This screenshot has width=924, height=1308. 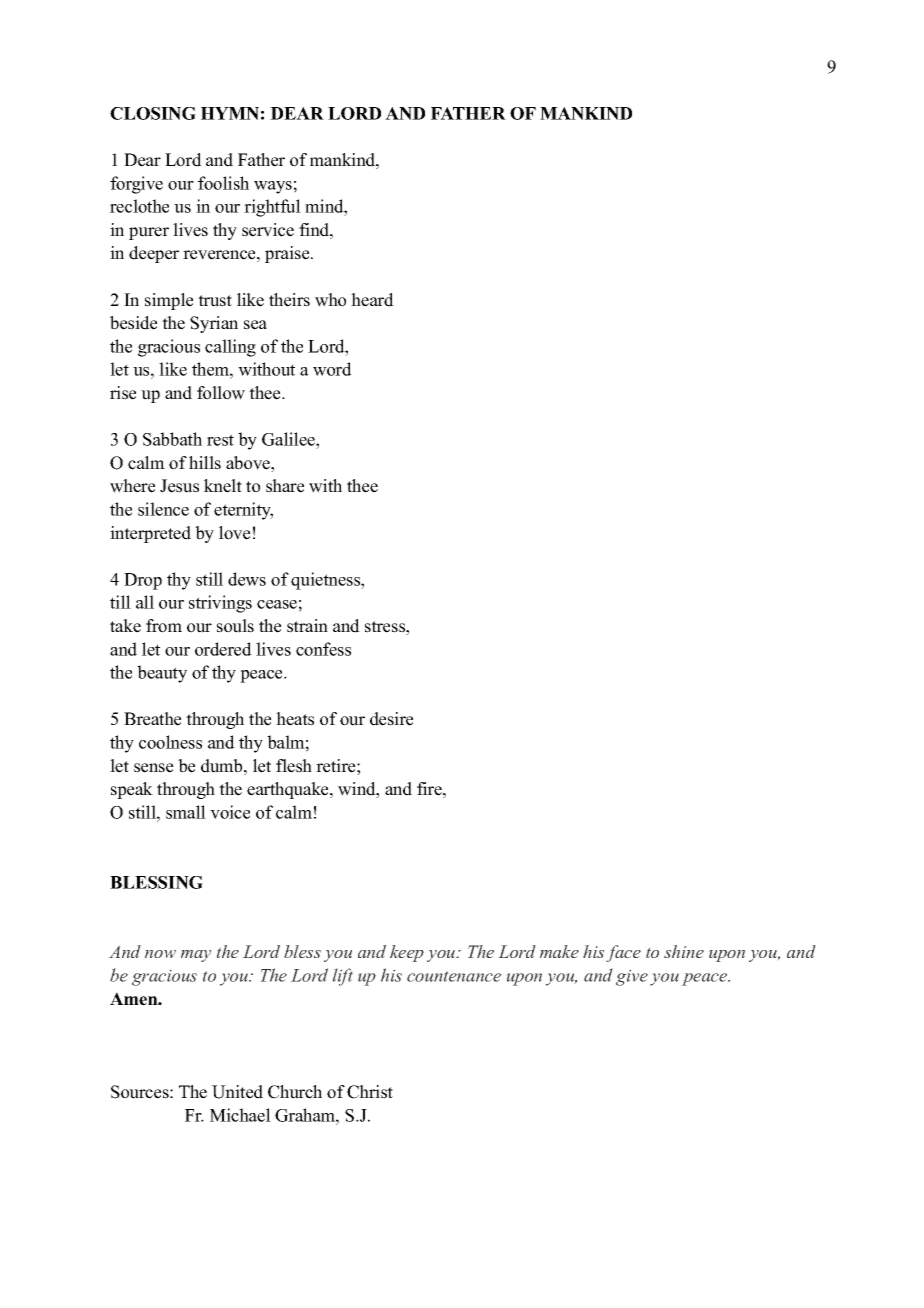 I want to click on from, so click(x=164, y=626).
